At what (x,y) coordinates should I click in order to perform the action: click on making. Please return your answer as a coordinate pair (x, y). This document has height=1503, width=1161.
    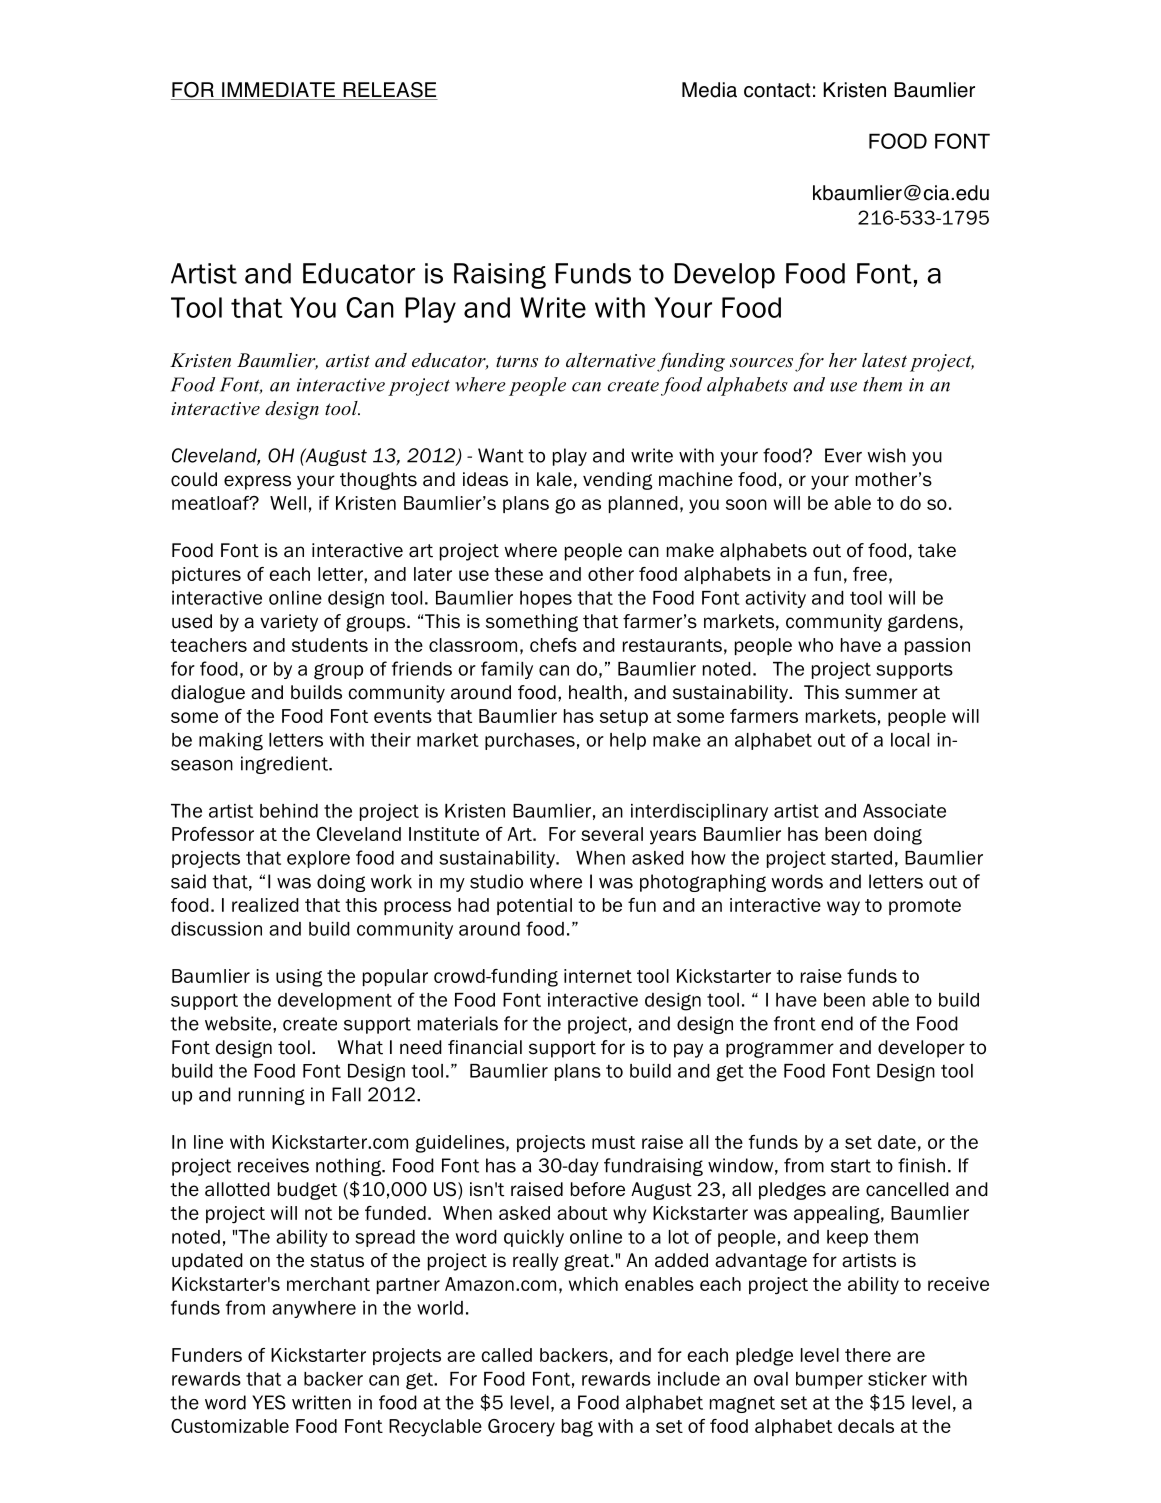
    Looking at the image, I should click on (231, 742).
